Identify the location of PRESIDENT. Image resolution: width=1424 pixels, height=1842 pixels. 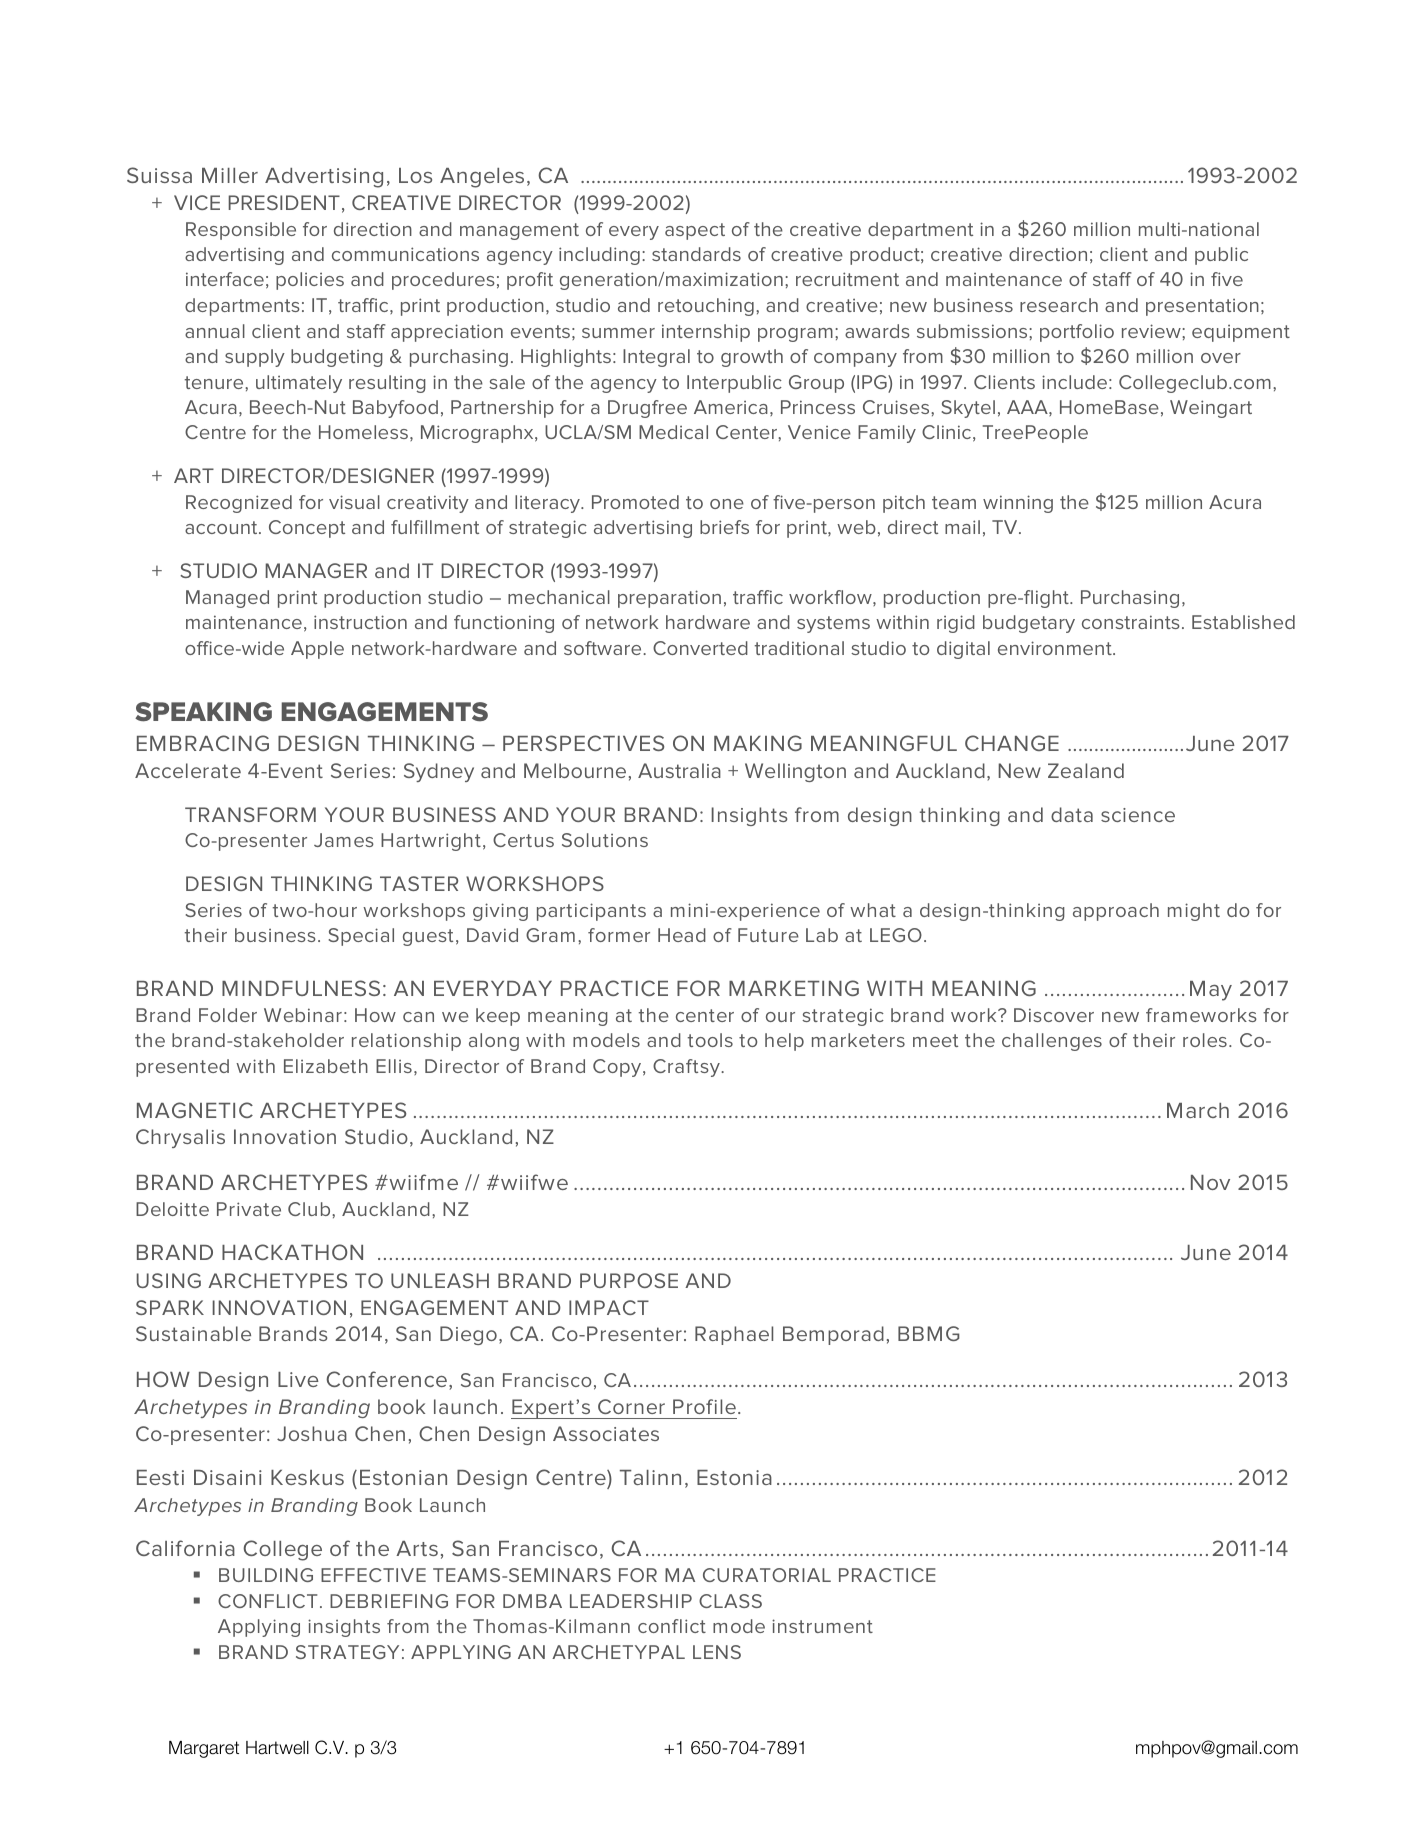
(284, 202).
